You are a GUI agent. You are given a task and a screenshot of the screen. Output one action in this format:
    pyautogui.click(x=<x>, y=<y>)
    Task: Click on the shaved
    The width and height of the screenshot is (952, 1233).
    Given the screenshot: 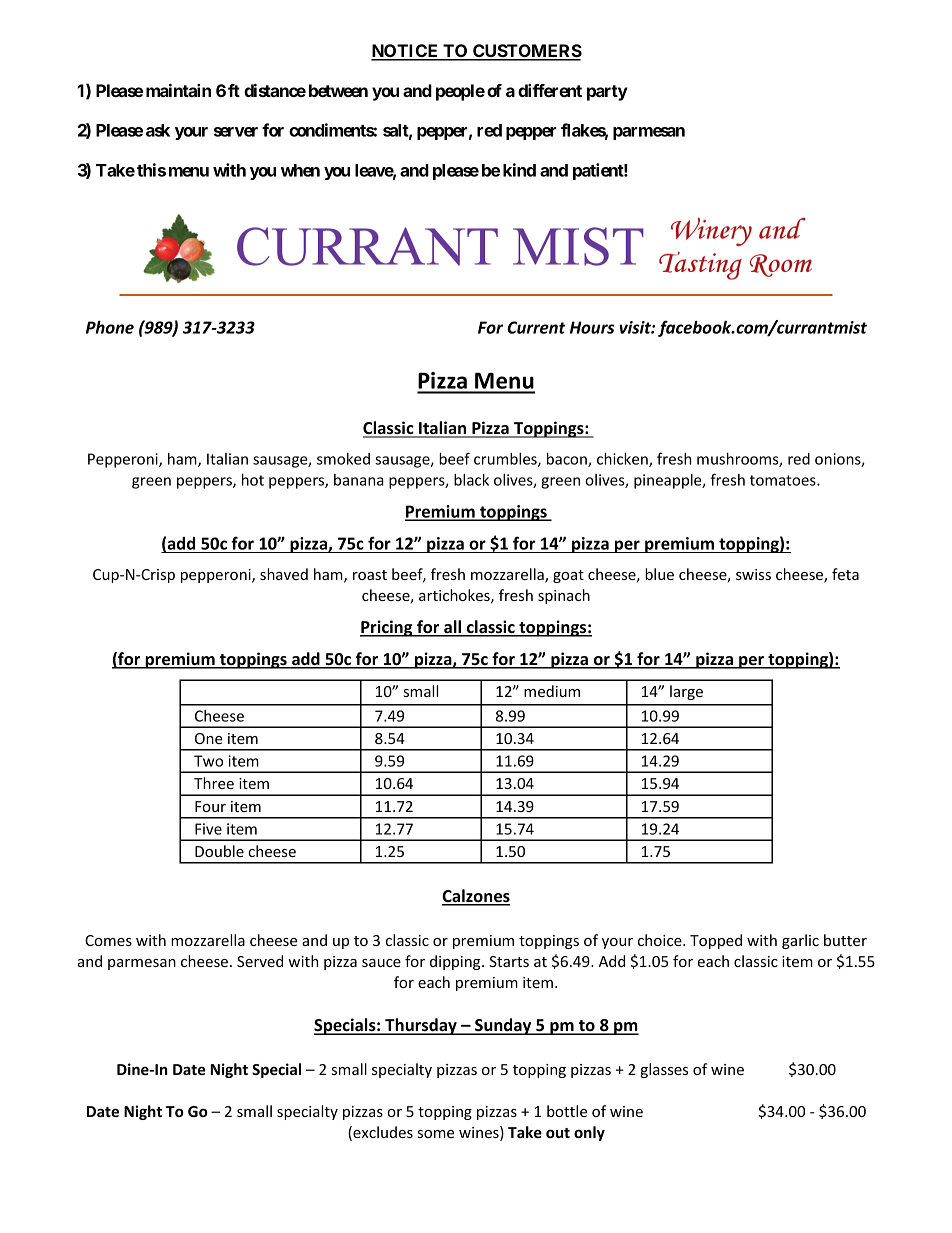 What is the action you would take?
    pyautogui.click(x=284, y=574)
